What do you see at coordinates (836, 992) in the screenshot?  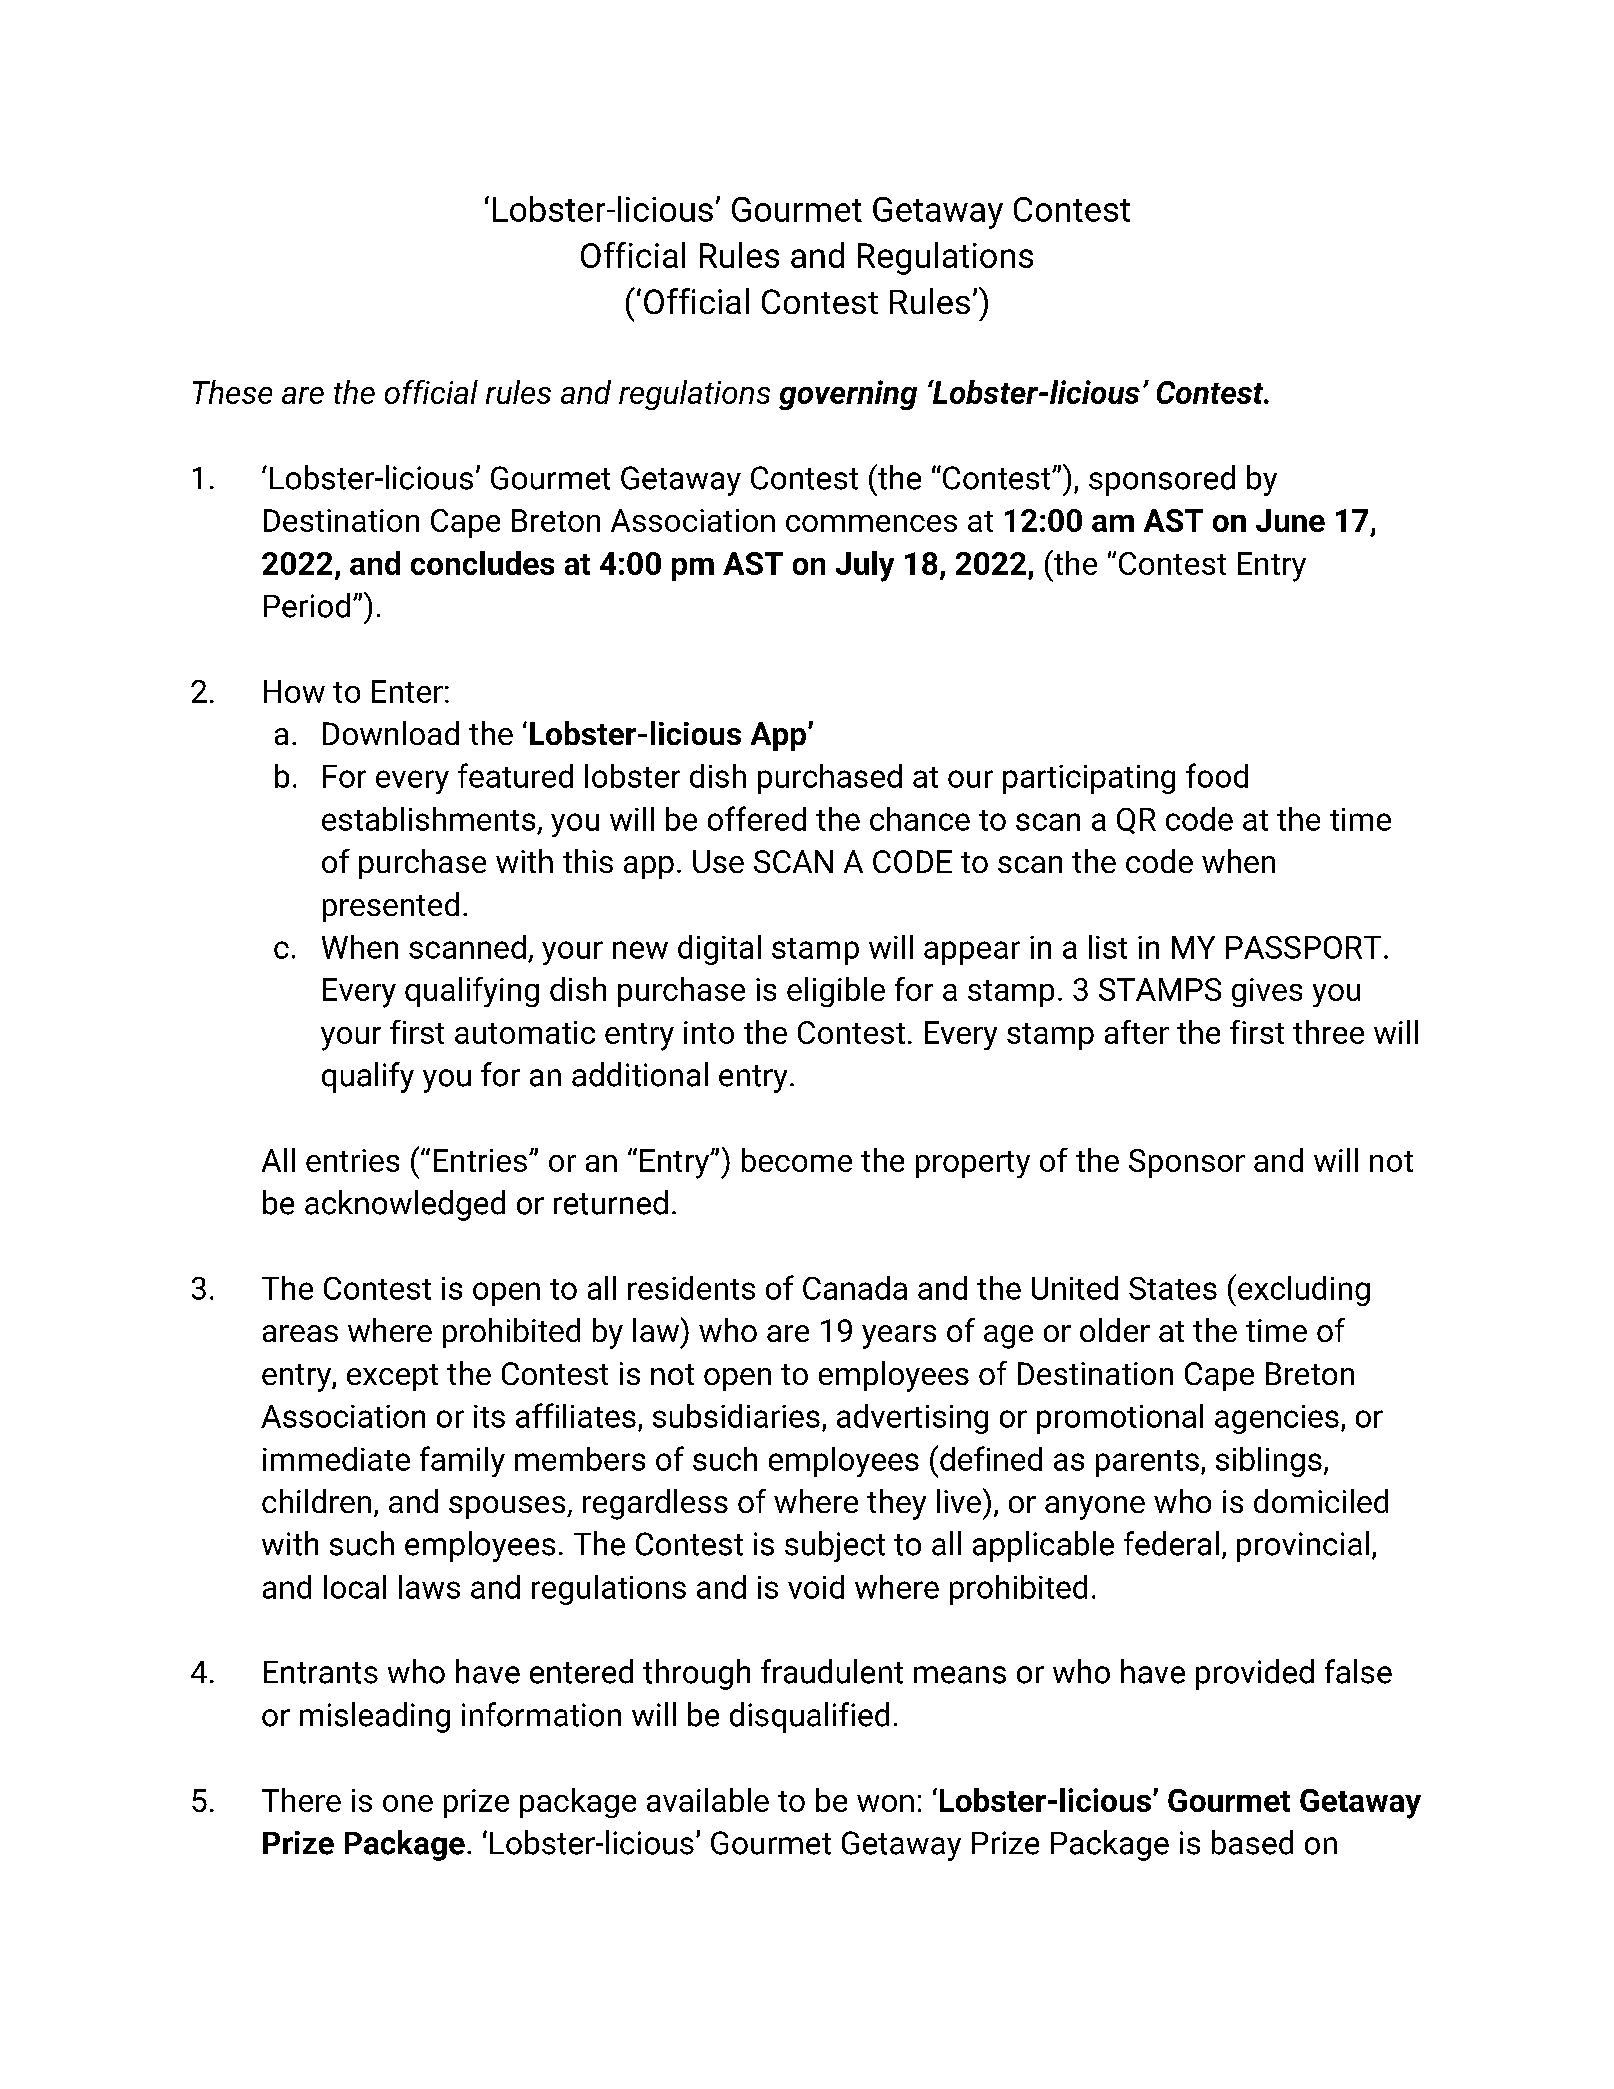 I see `eligible` at bounding box center [836, 992].
